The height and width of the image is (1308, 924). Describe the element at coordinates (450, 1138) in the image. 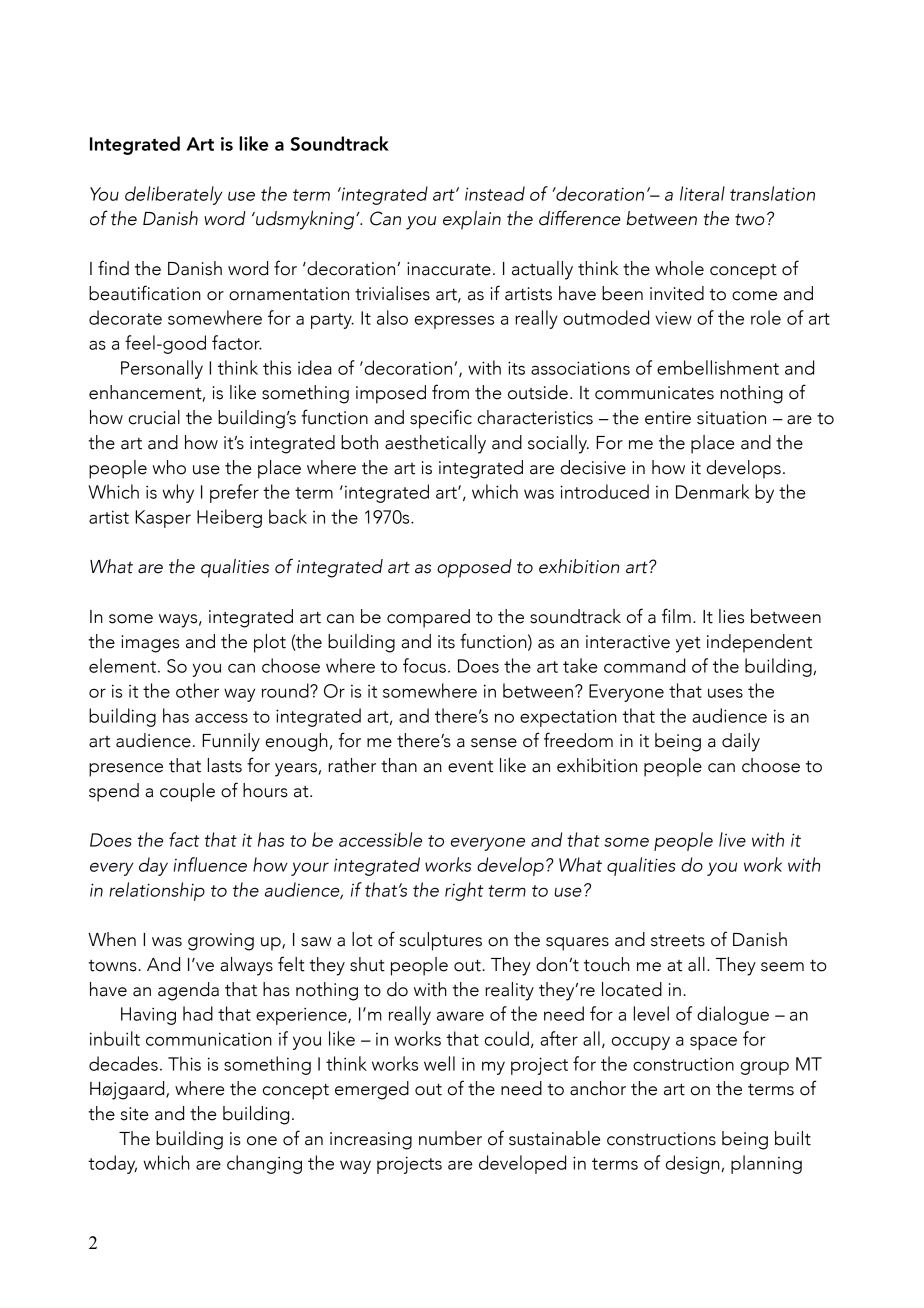

I see `number` at that location.
